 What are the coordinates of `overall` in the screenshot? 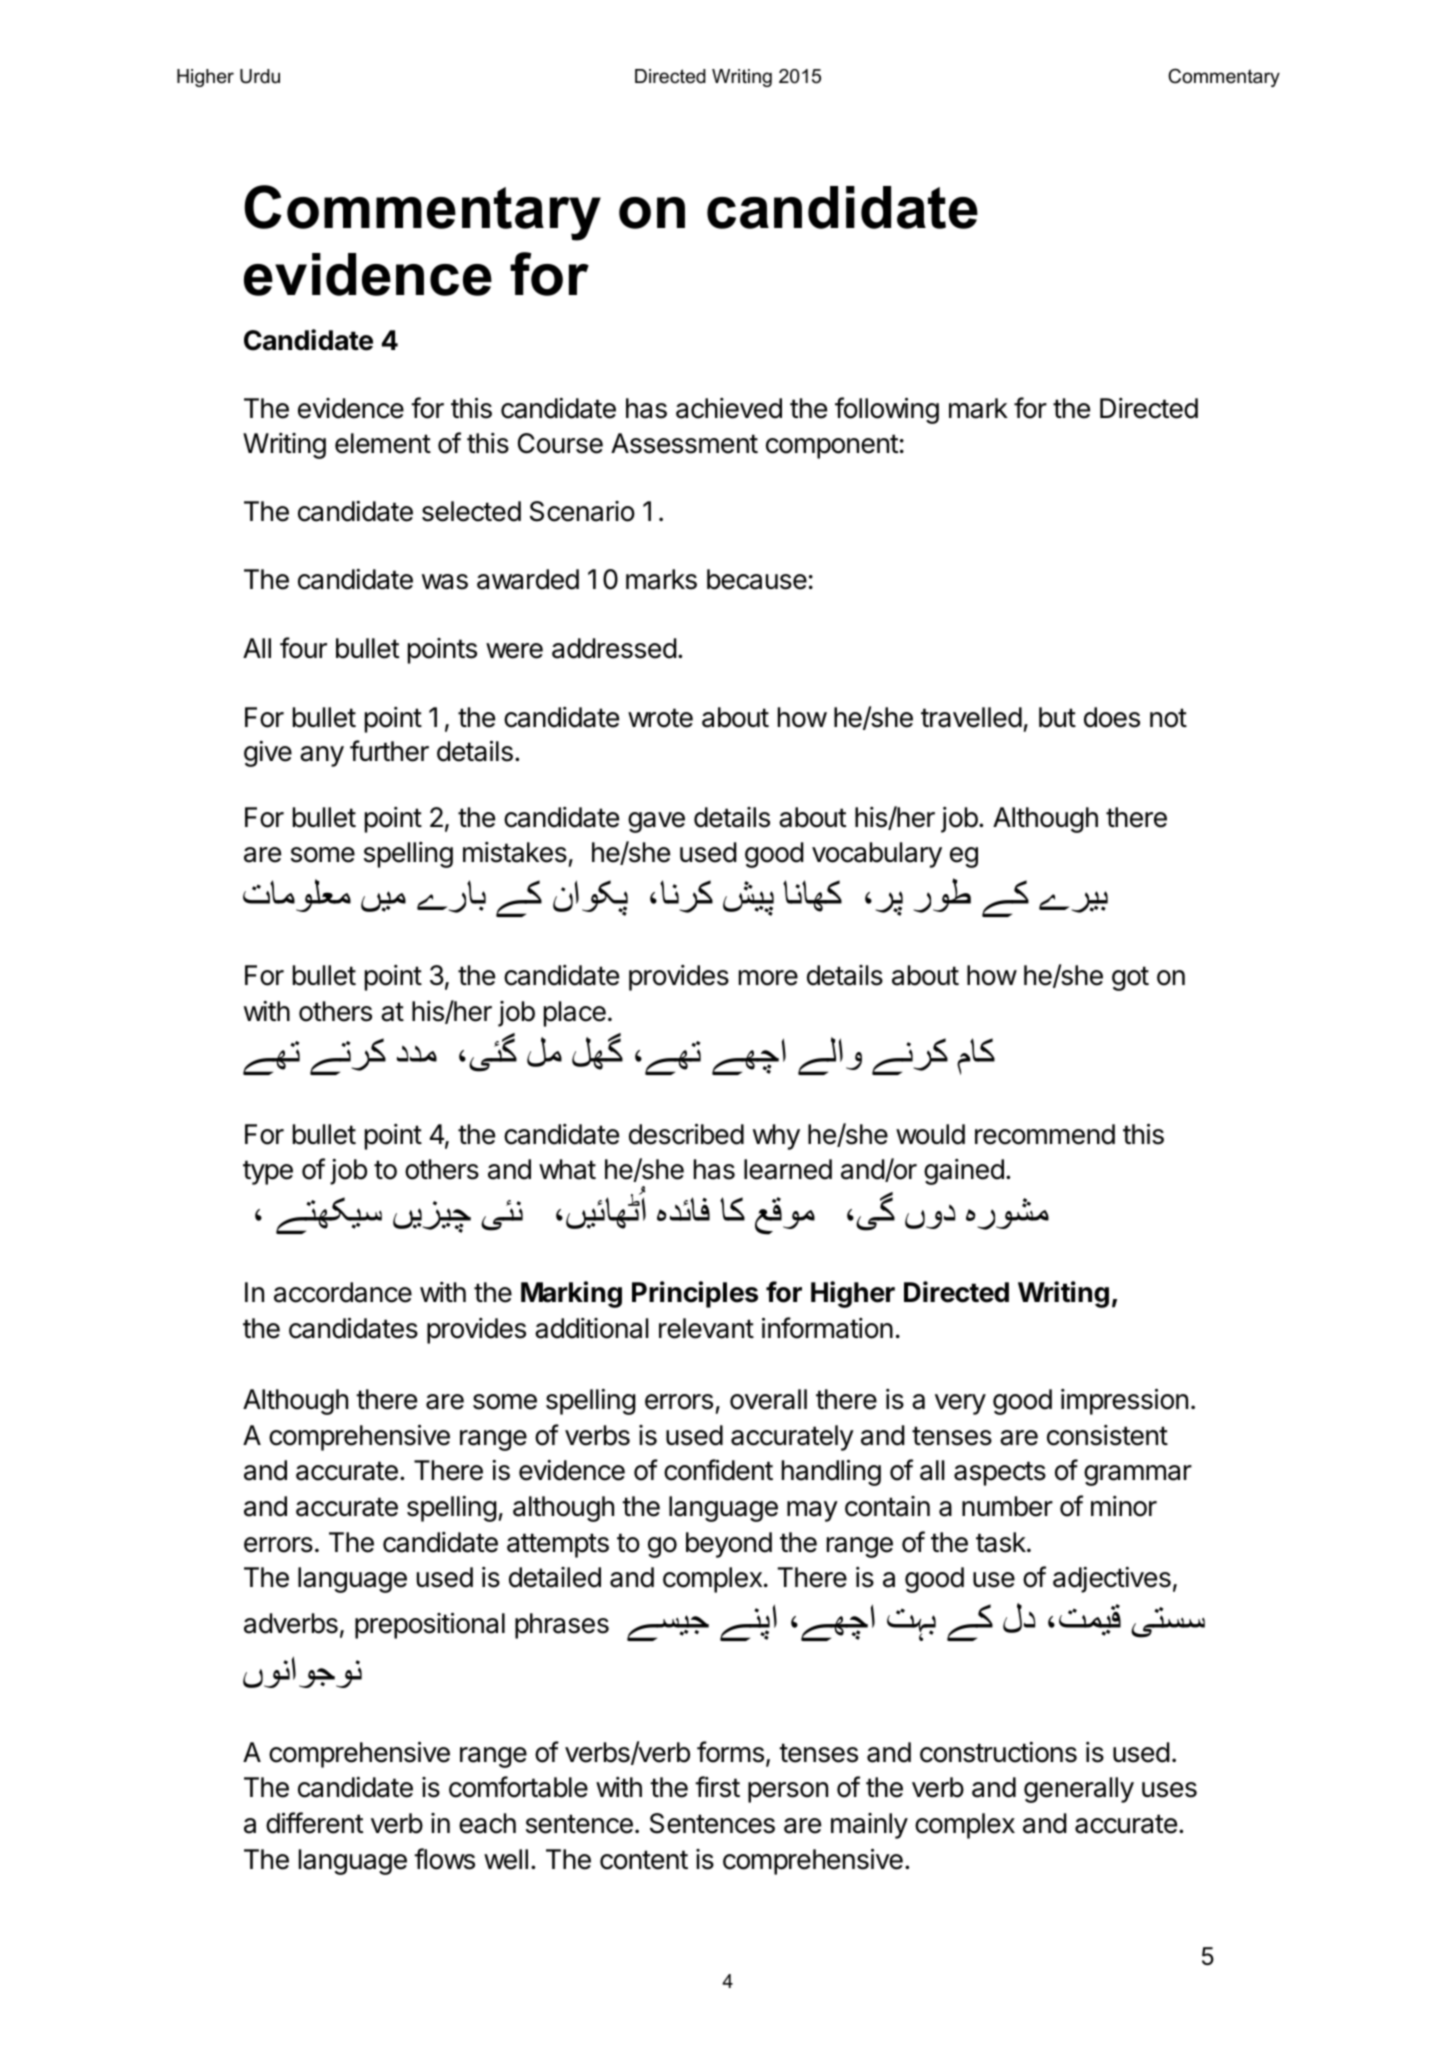 It's located at (768, 1399).
